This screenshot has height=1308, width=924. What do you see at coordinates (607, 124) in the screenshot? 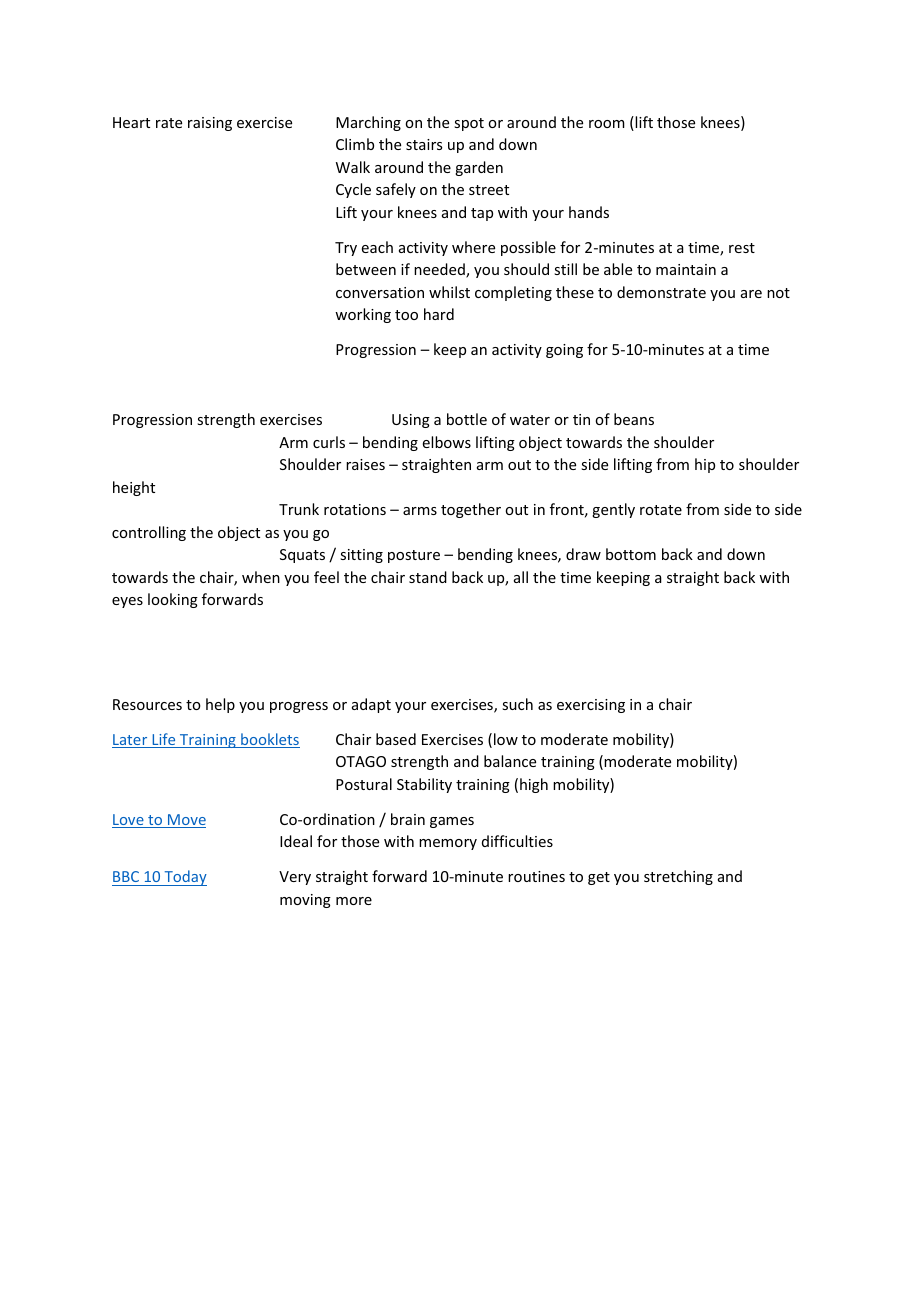
I see `room` at bounding box center [607, 124].
